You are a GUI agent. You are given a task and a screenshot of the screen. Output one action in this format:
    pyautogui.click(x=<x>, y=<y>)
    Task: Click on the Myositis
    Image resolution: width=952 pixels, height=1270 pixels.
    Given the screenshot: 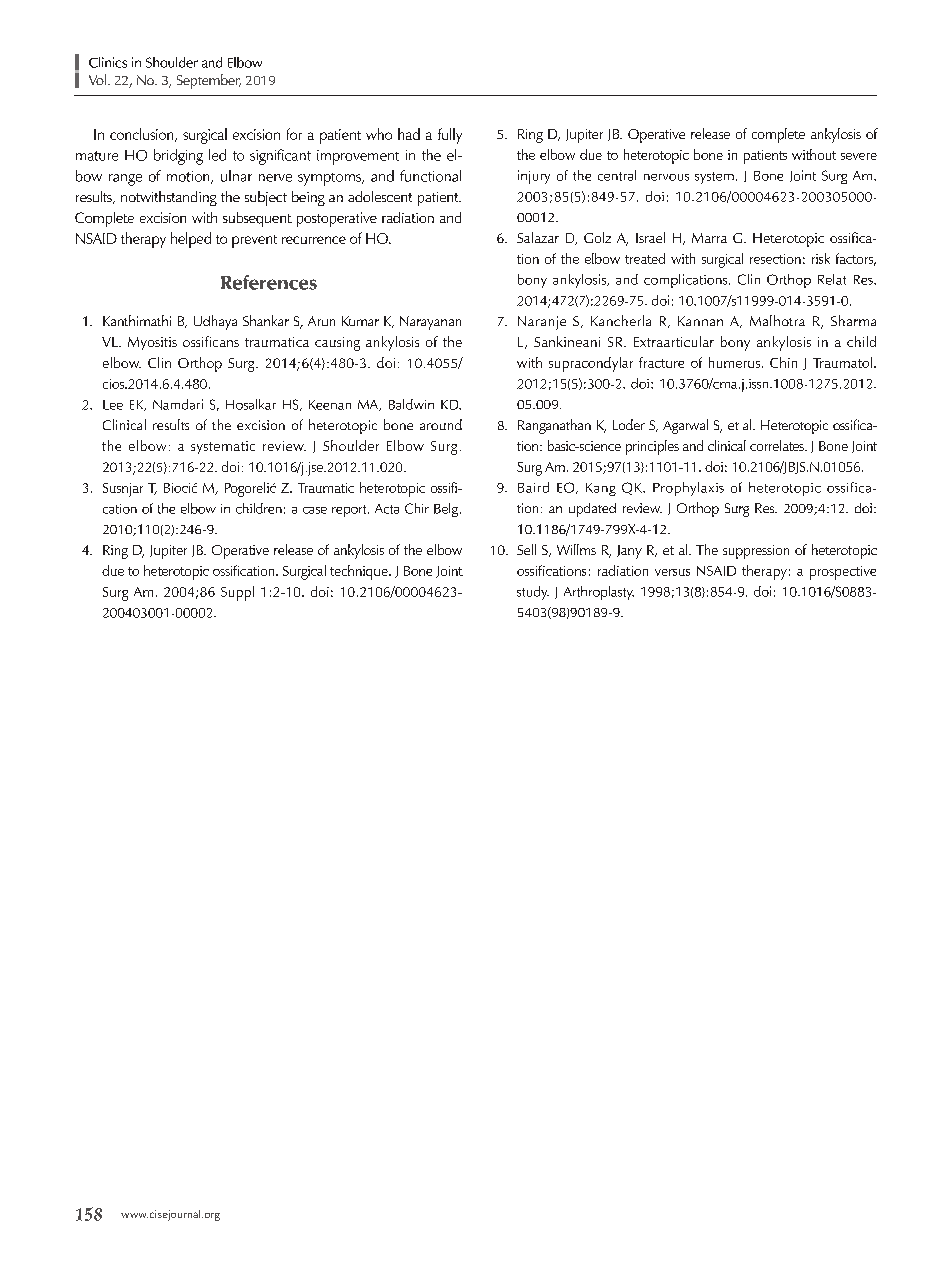 What is the action you would take?
    pyautogui.click(x=152, y=343)
